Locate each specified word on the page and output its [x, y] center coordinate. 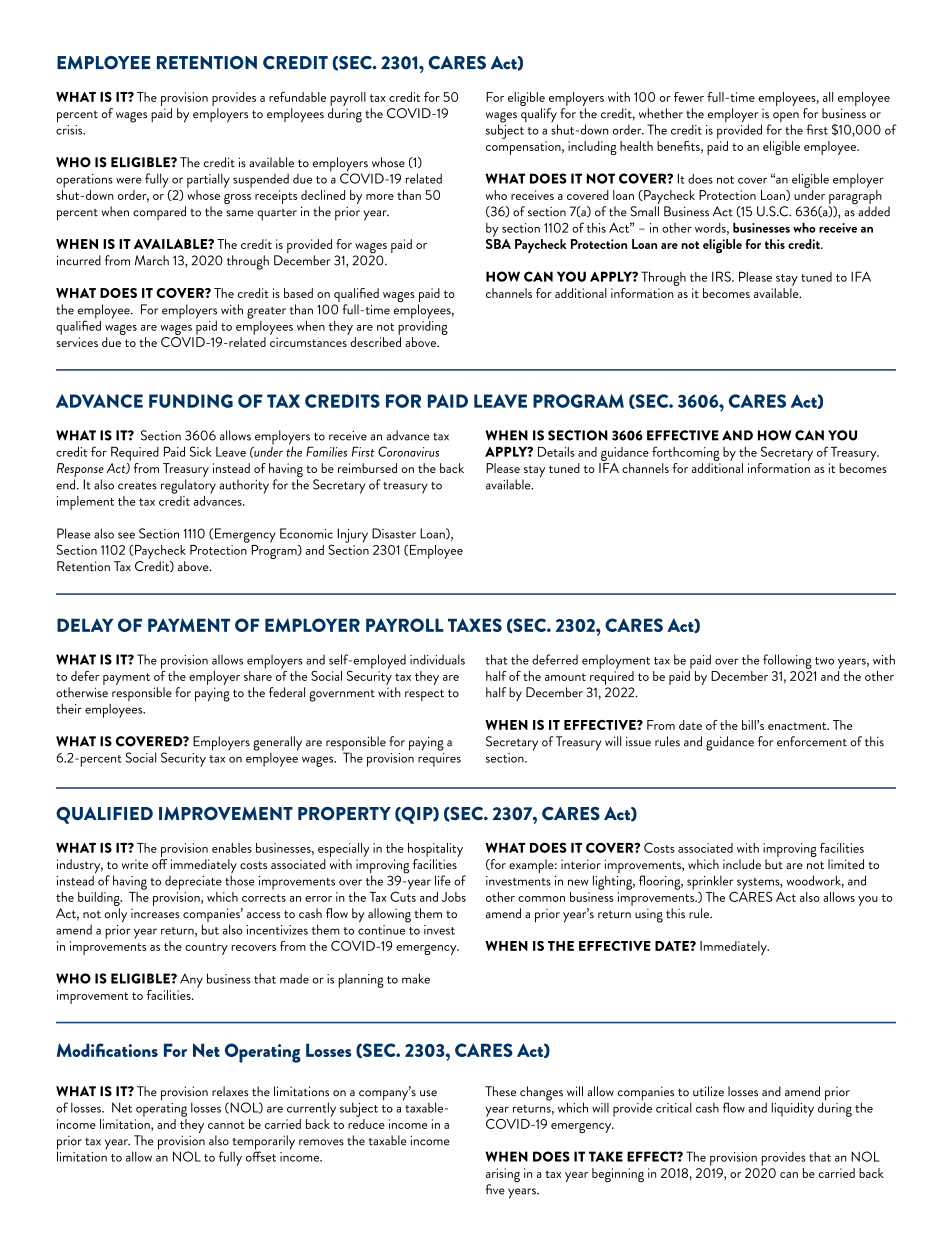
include [742, 864]
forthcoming [686, 453]
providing [423, 326]
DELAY [85, 625]
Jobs [454, 897]
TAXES [475, 625]
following [787, 661]
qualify [539, 116]
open [786, 118]
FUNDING [191, 401]
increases [155, 913]
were [129, 180]
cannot [226, 1125]
